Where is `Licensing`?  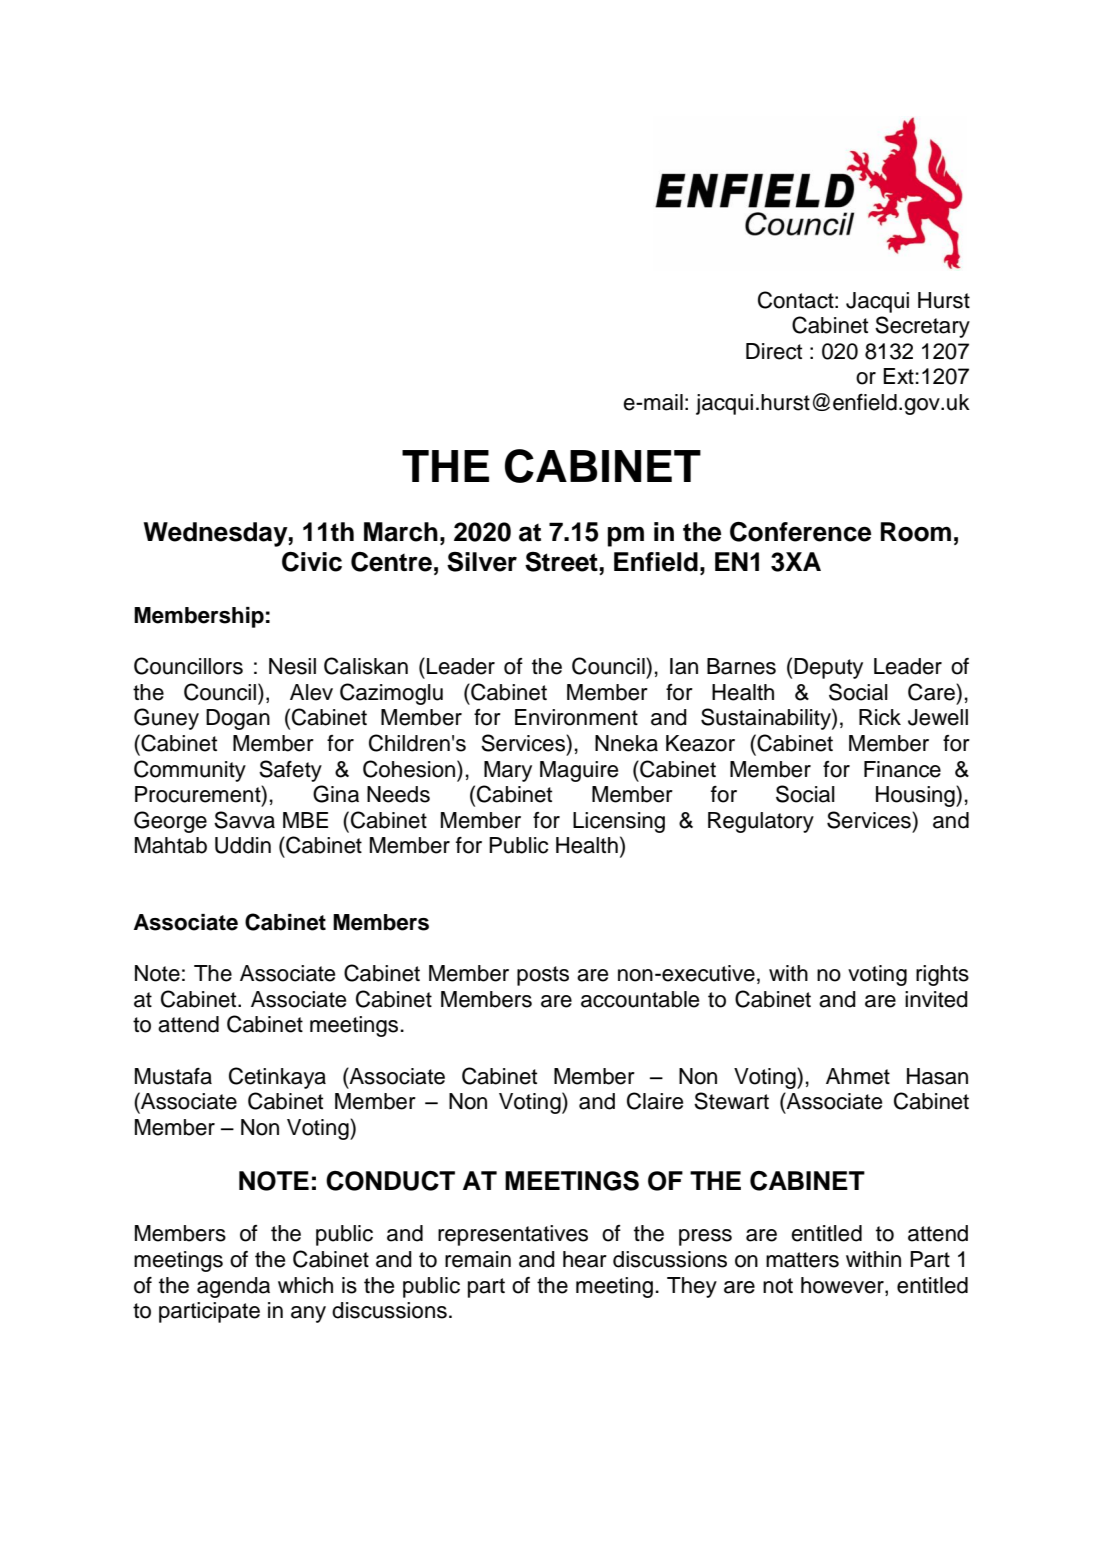
Licensing is located at coordinates (619, 822).
